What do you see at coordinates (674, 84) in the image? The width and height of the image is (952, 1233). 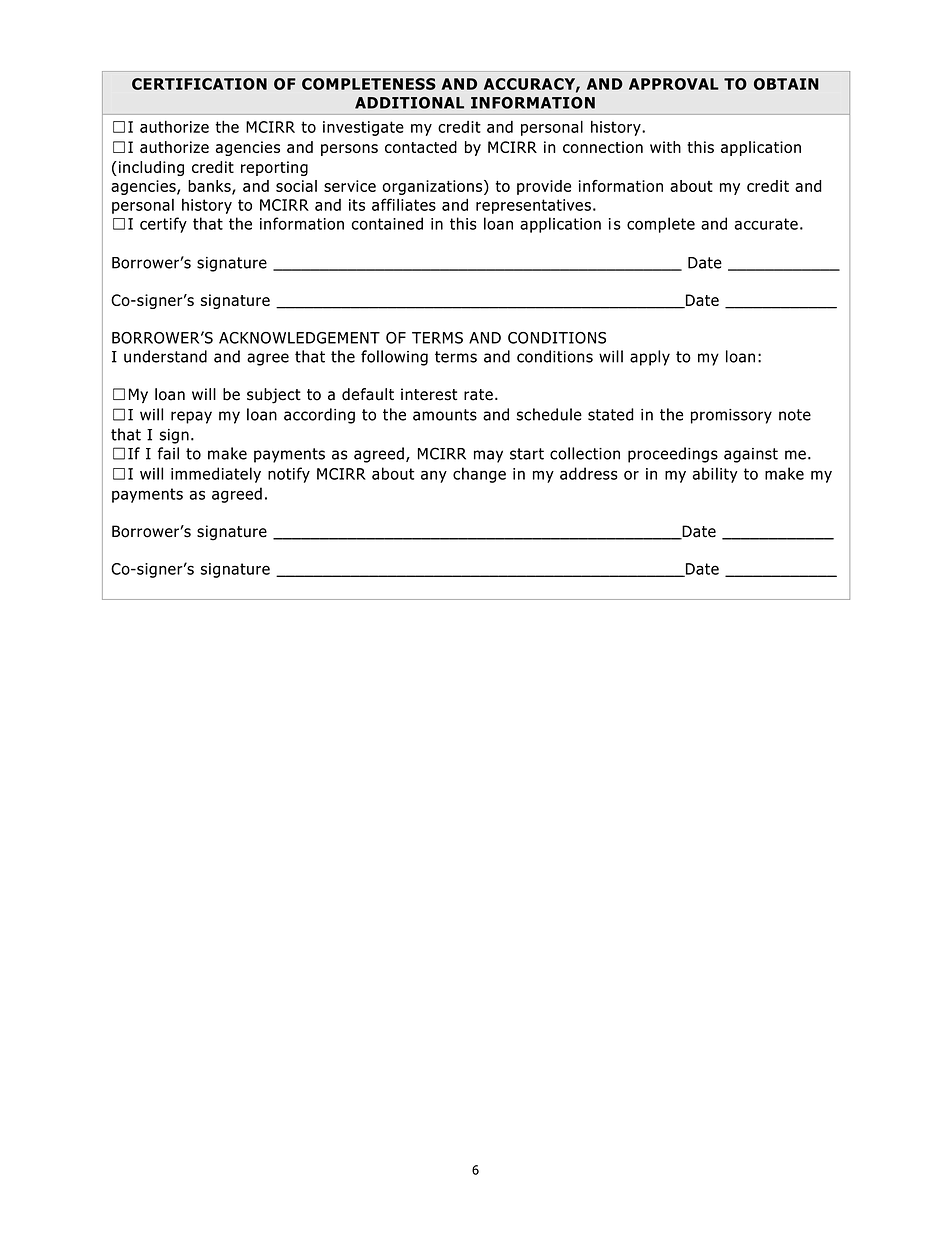 I see `APPROVAL` at bounding box center [674, 84].
